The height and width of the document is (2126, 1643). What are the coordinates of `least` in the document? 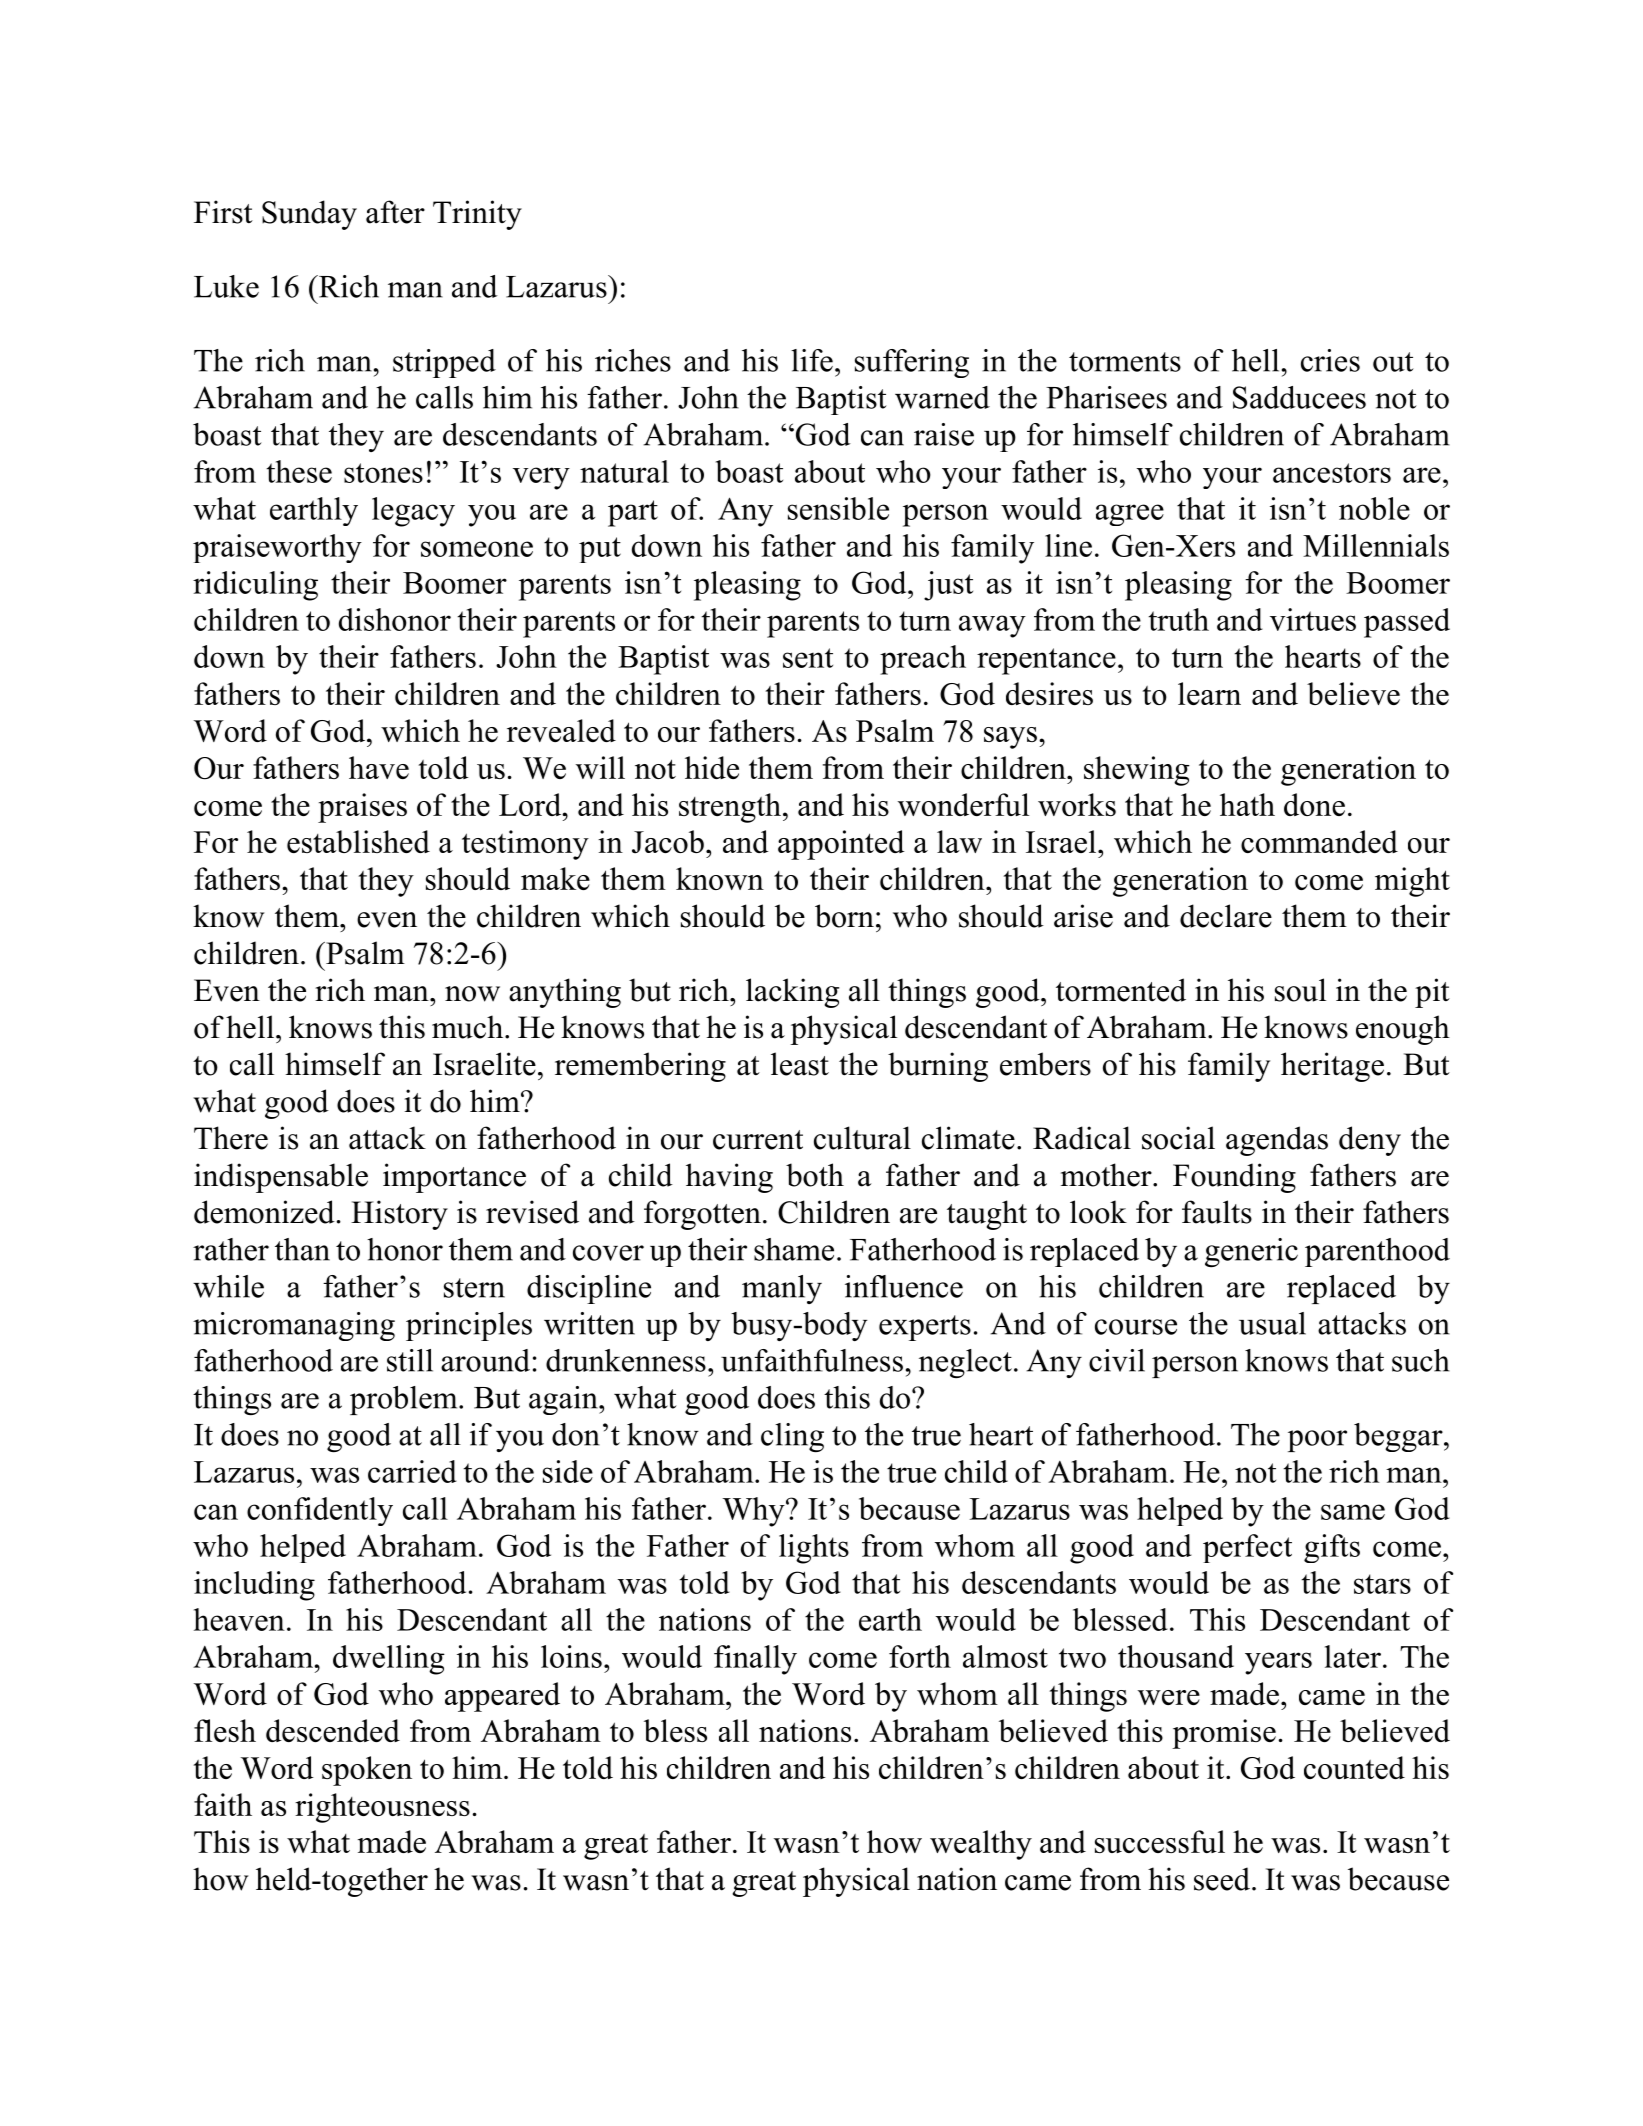 It's located at (800, 1064).
